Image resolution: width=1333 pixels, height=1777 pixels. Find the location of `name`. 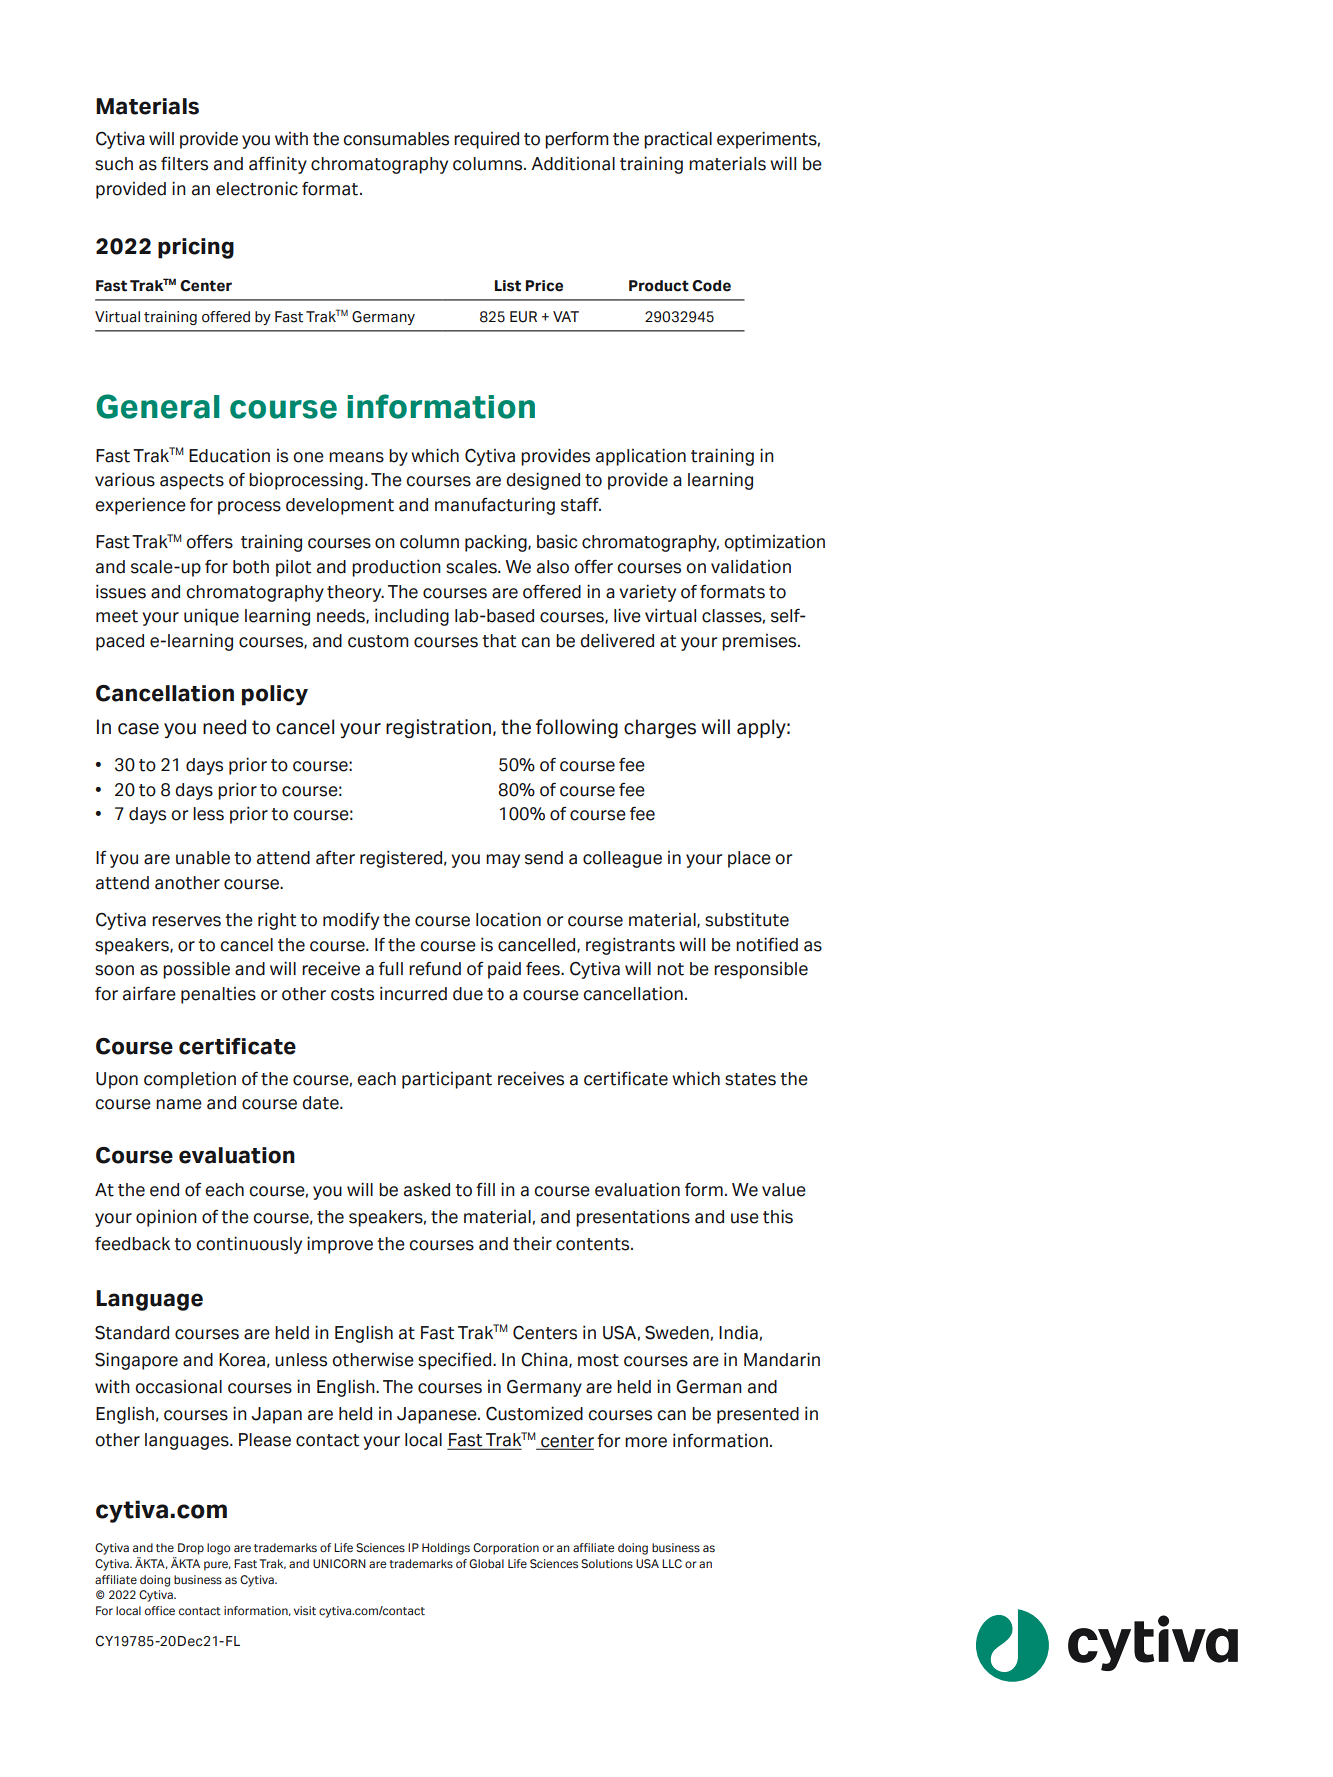

name is located at coordinates (179, 1104).
